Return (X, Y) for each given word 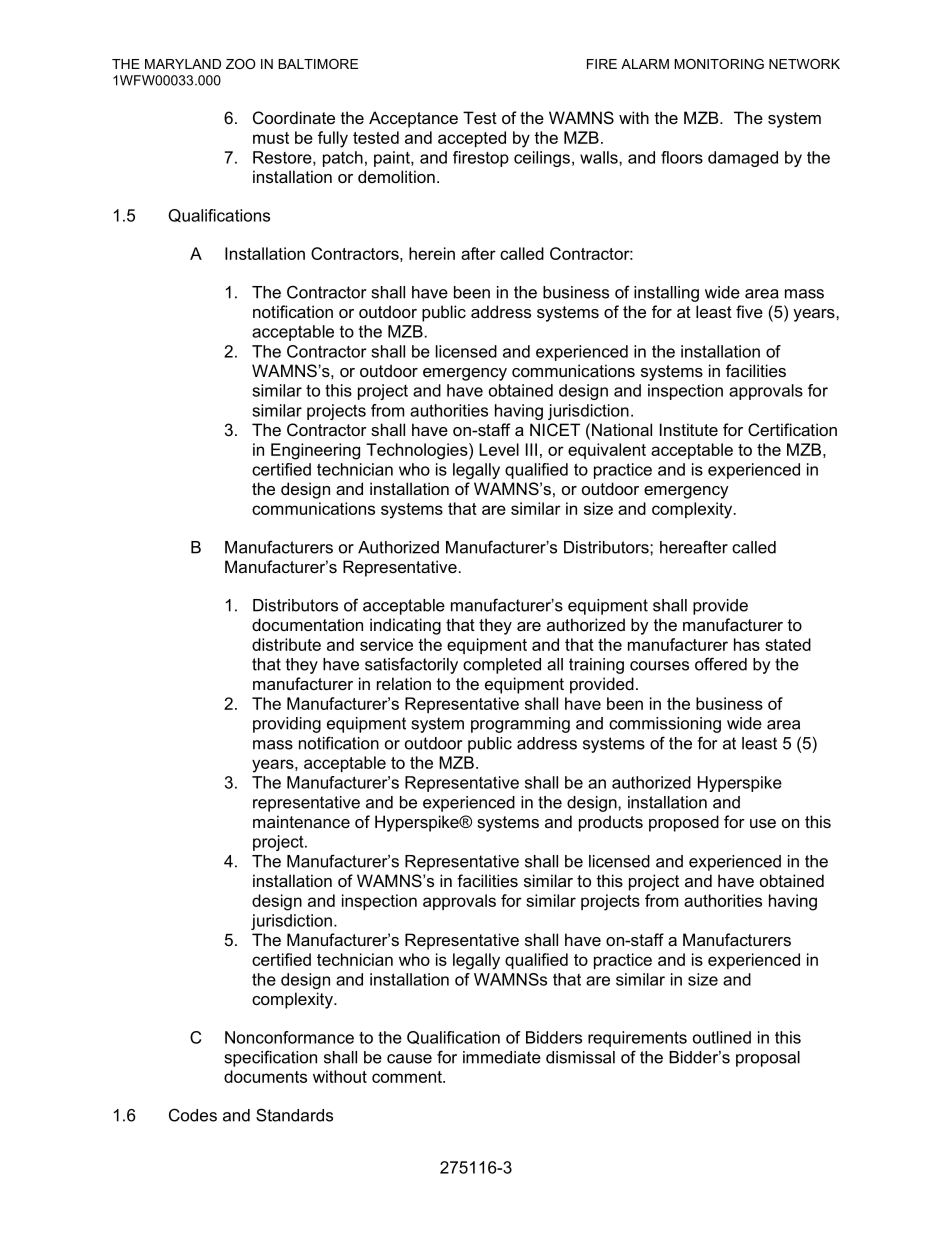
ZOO (240, 64)
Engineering (315, 451)
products (611, 823)
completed (502, 666)
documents (265, 1076)
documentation (307, 624)
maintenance (301, 821)
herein (432, 253)
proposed (684, 823)
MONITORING (719, 64)
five (749, 311)
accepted (472, 139)
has (747, 644)
